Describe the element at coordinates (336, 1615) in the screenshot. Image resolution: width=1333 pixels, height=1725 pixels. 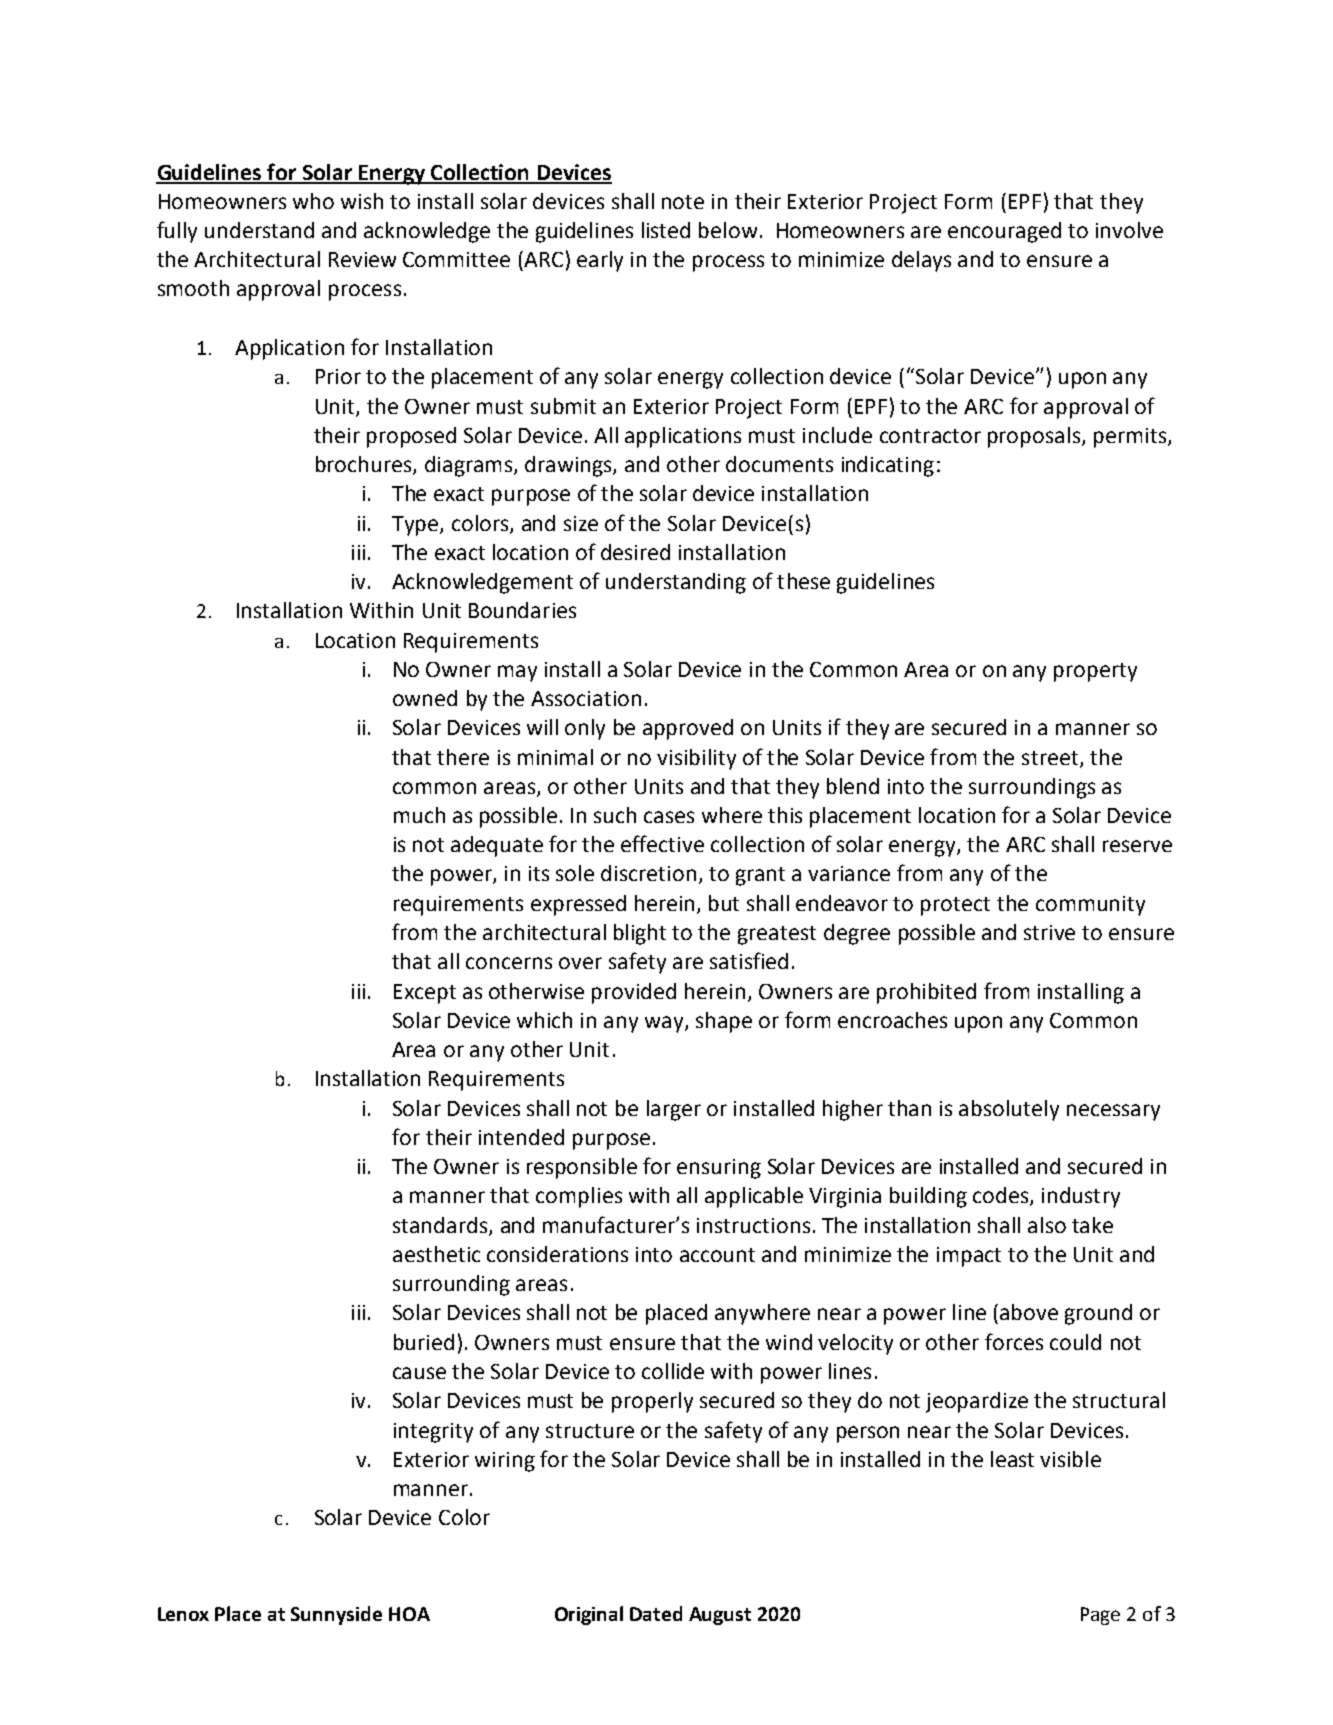
I see `Sunnyside` at that location.
